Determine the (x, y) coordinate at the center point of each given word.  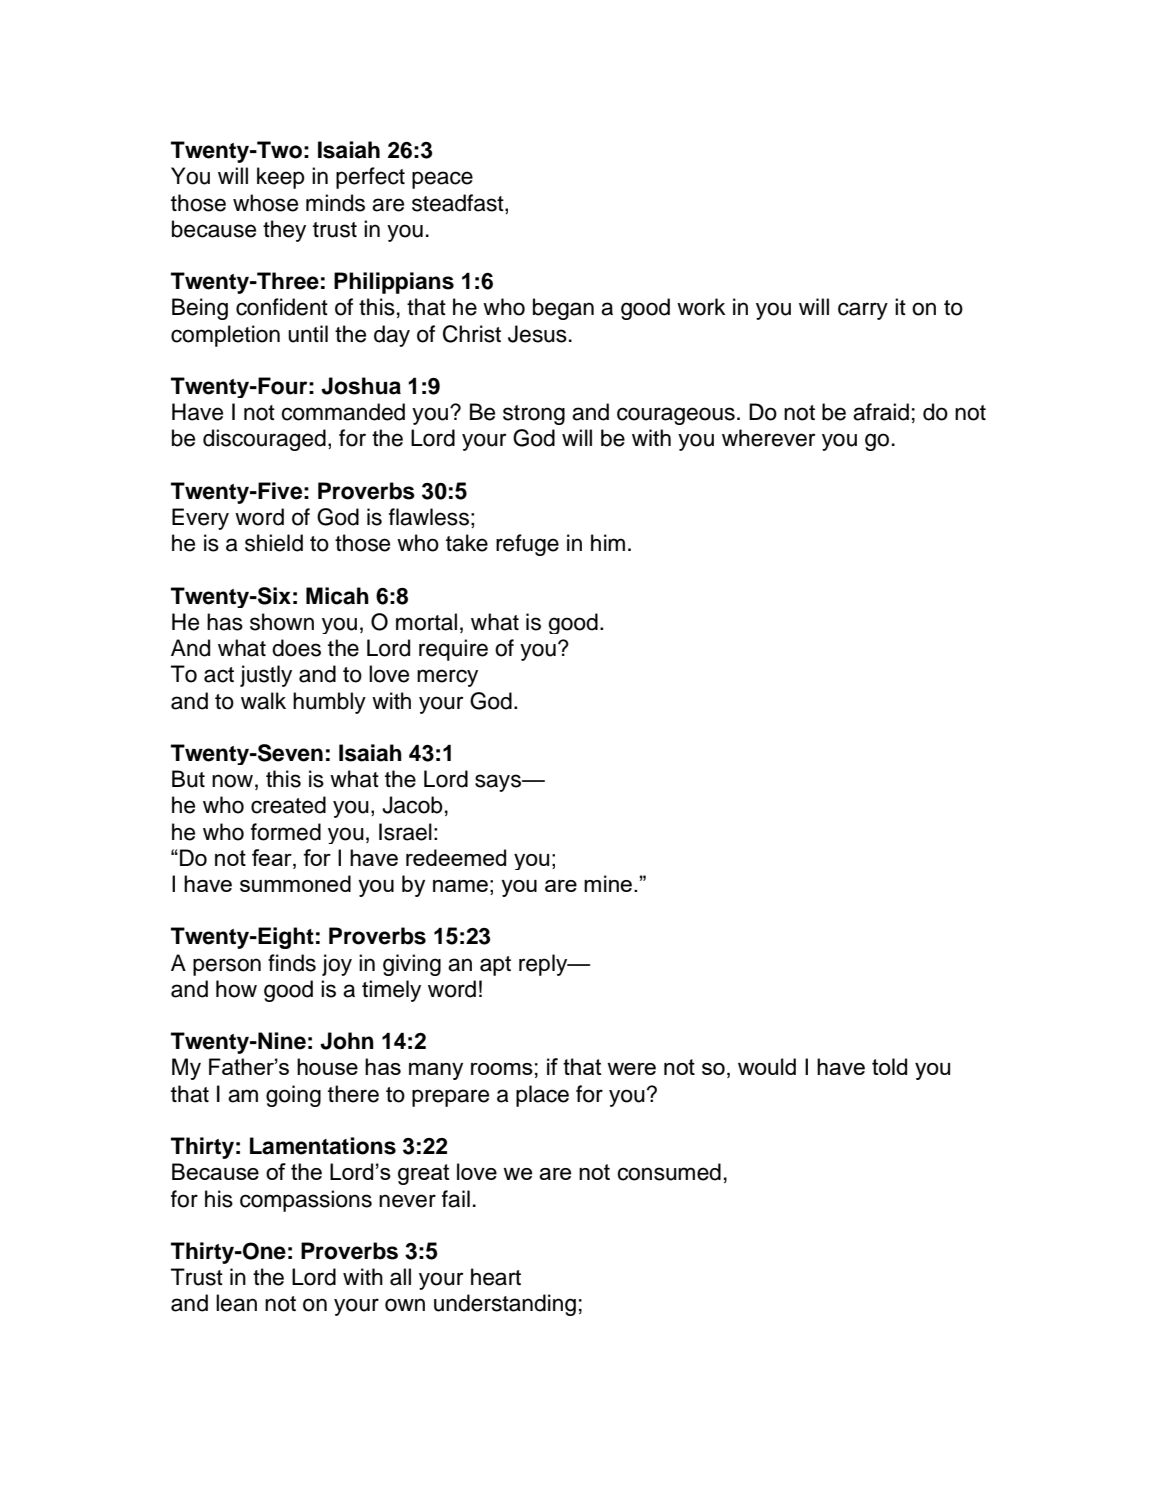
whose (265, 203)
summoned (295, 883)
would (767, 1066)
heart (496, 1277)
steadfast (459, 203)
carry (863, 311)
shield (274, 543)
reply (544, 965)
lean (236, 1303)
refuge (527, 545)
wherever (769, 438)
